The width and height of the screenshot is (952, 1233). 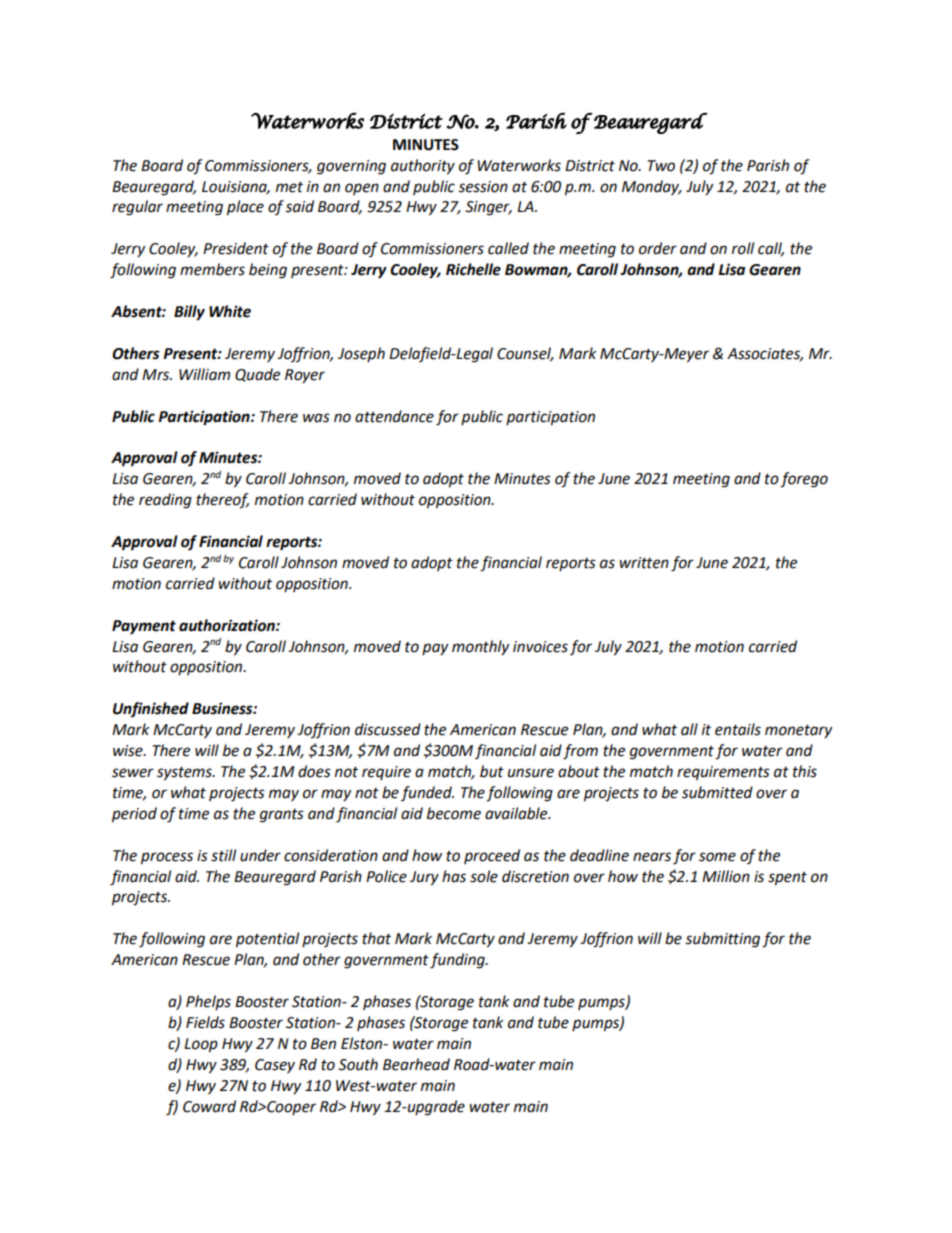 I want to click on Monday, so click(x=652, y=187).
